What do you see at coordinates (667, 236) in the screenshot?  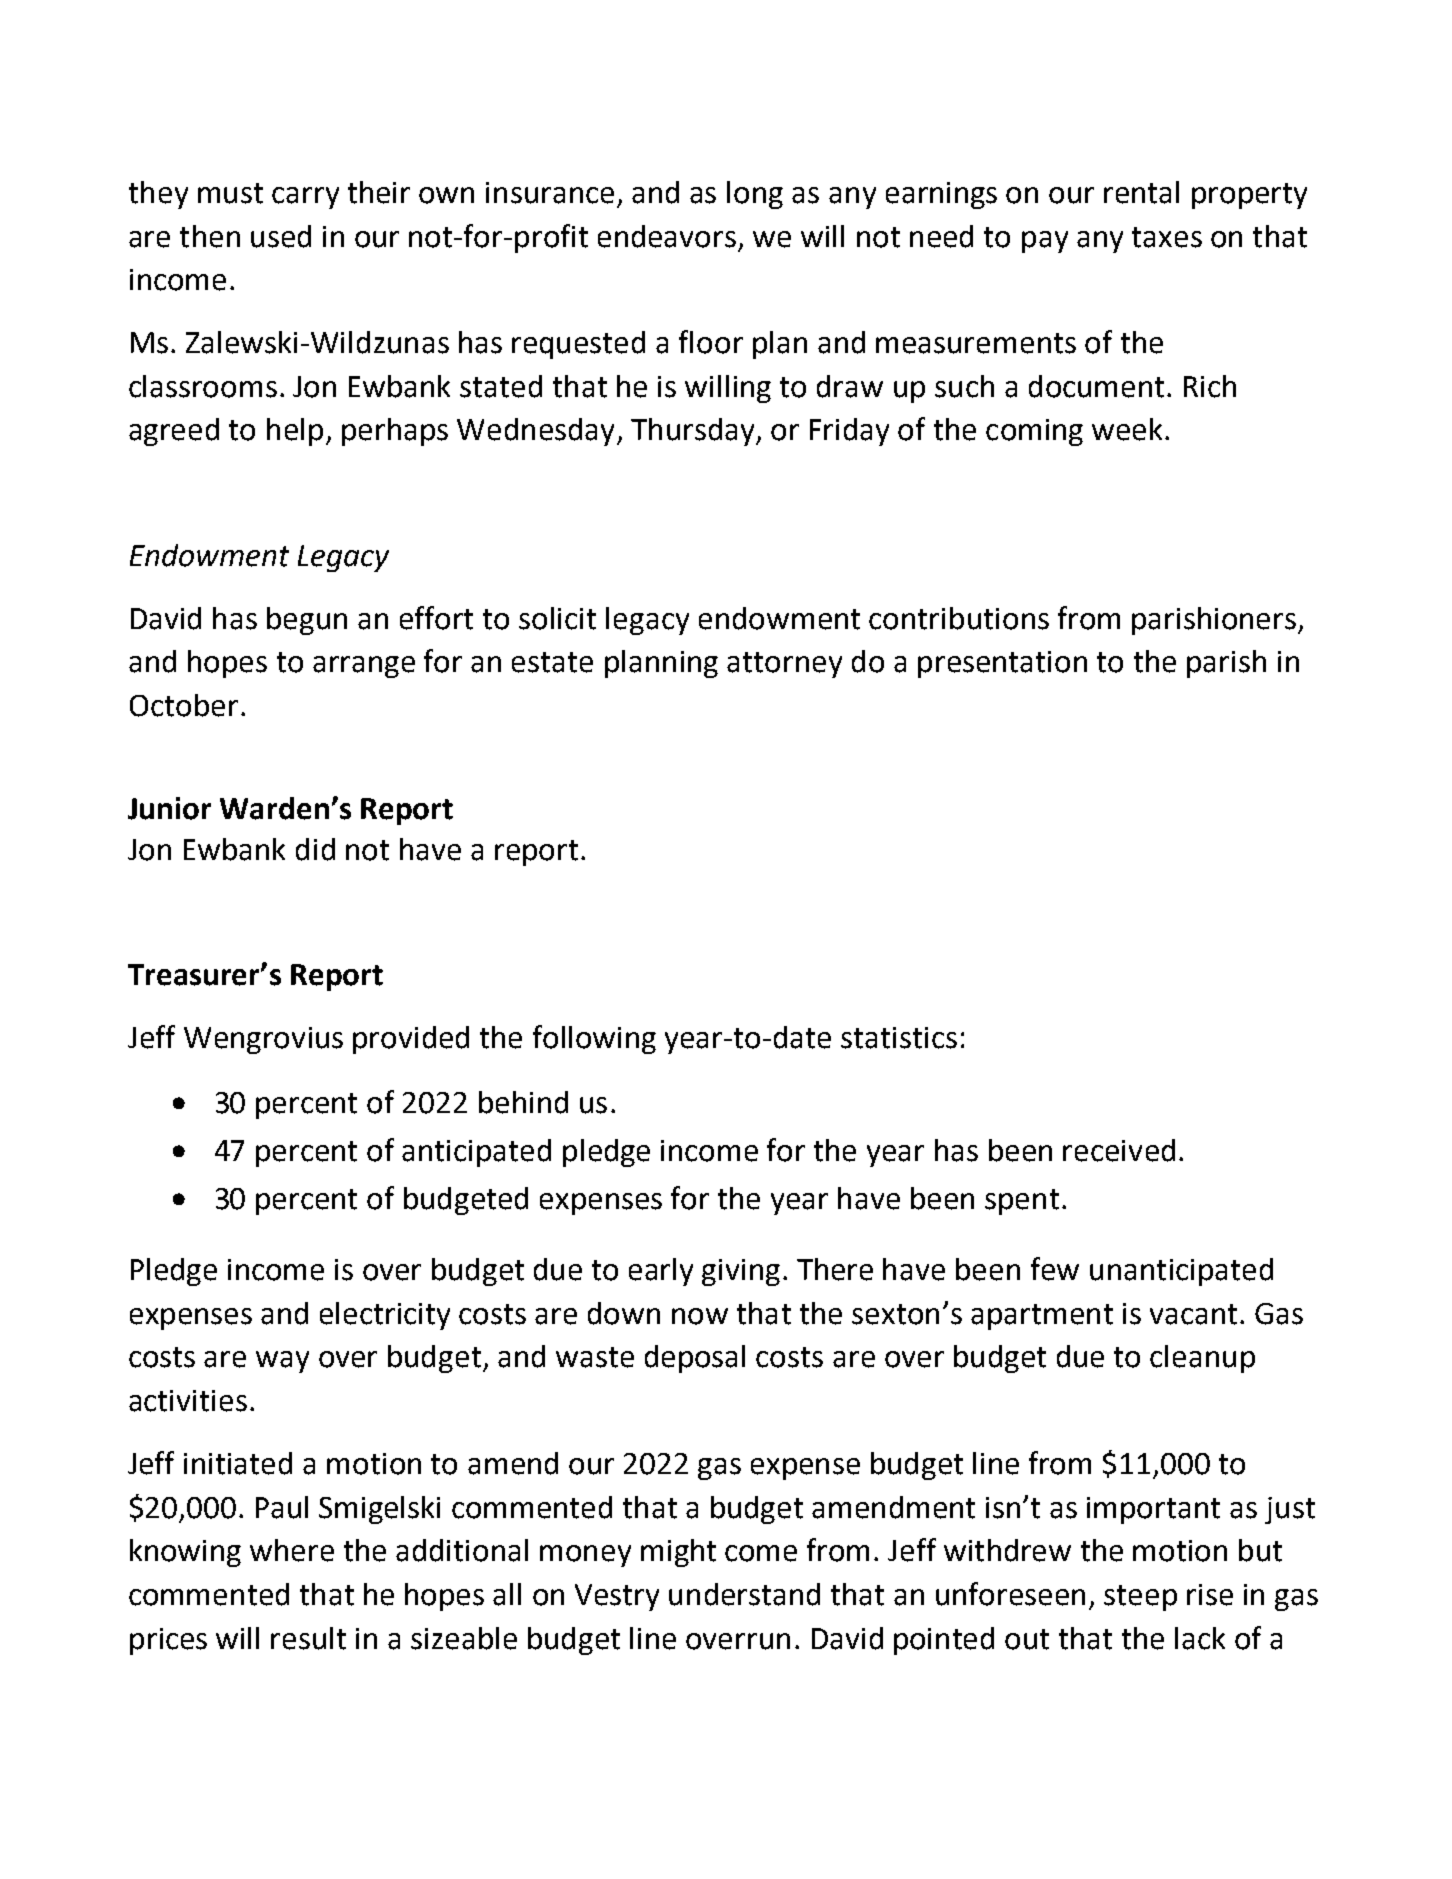 I see `endeavors` at bounding box center [667, 236].
